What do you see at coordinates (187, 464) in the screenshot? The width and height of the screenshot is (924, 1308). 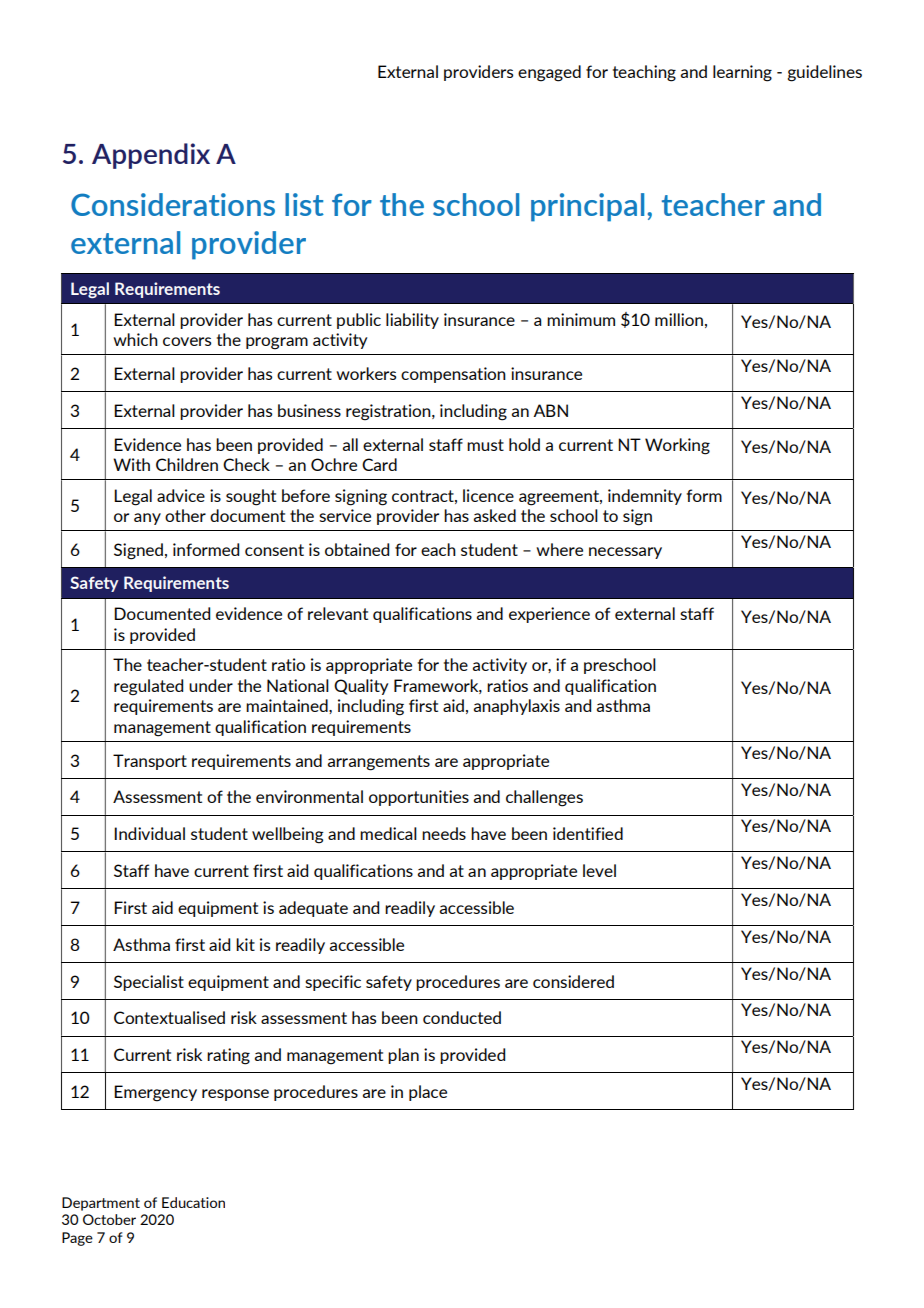 I see `Children` at bounding box center [187, 464].
